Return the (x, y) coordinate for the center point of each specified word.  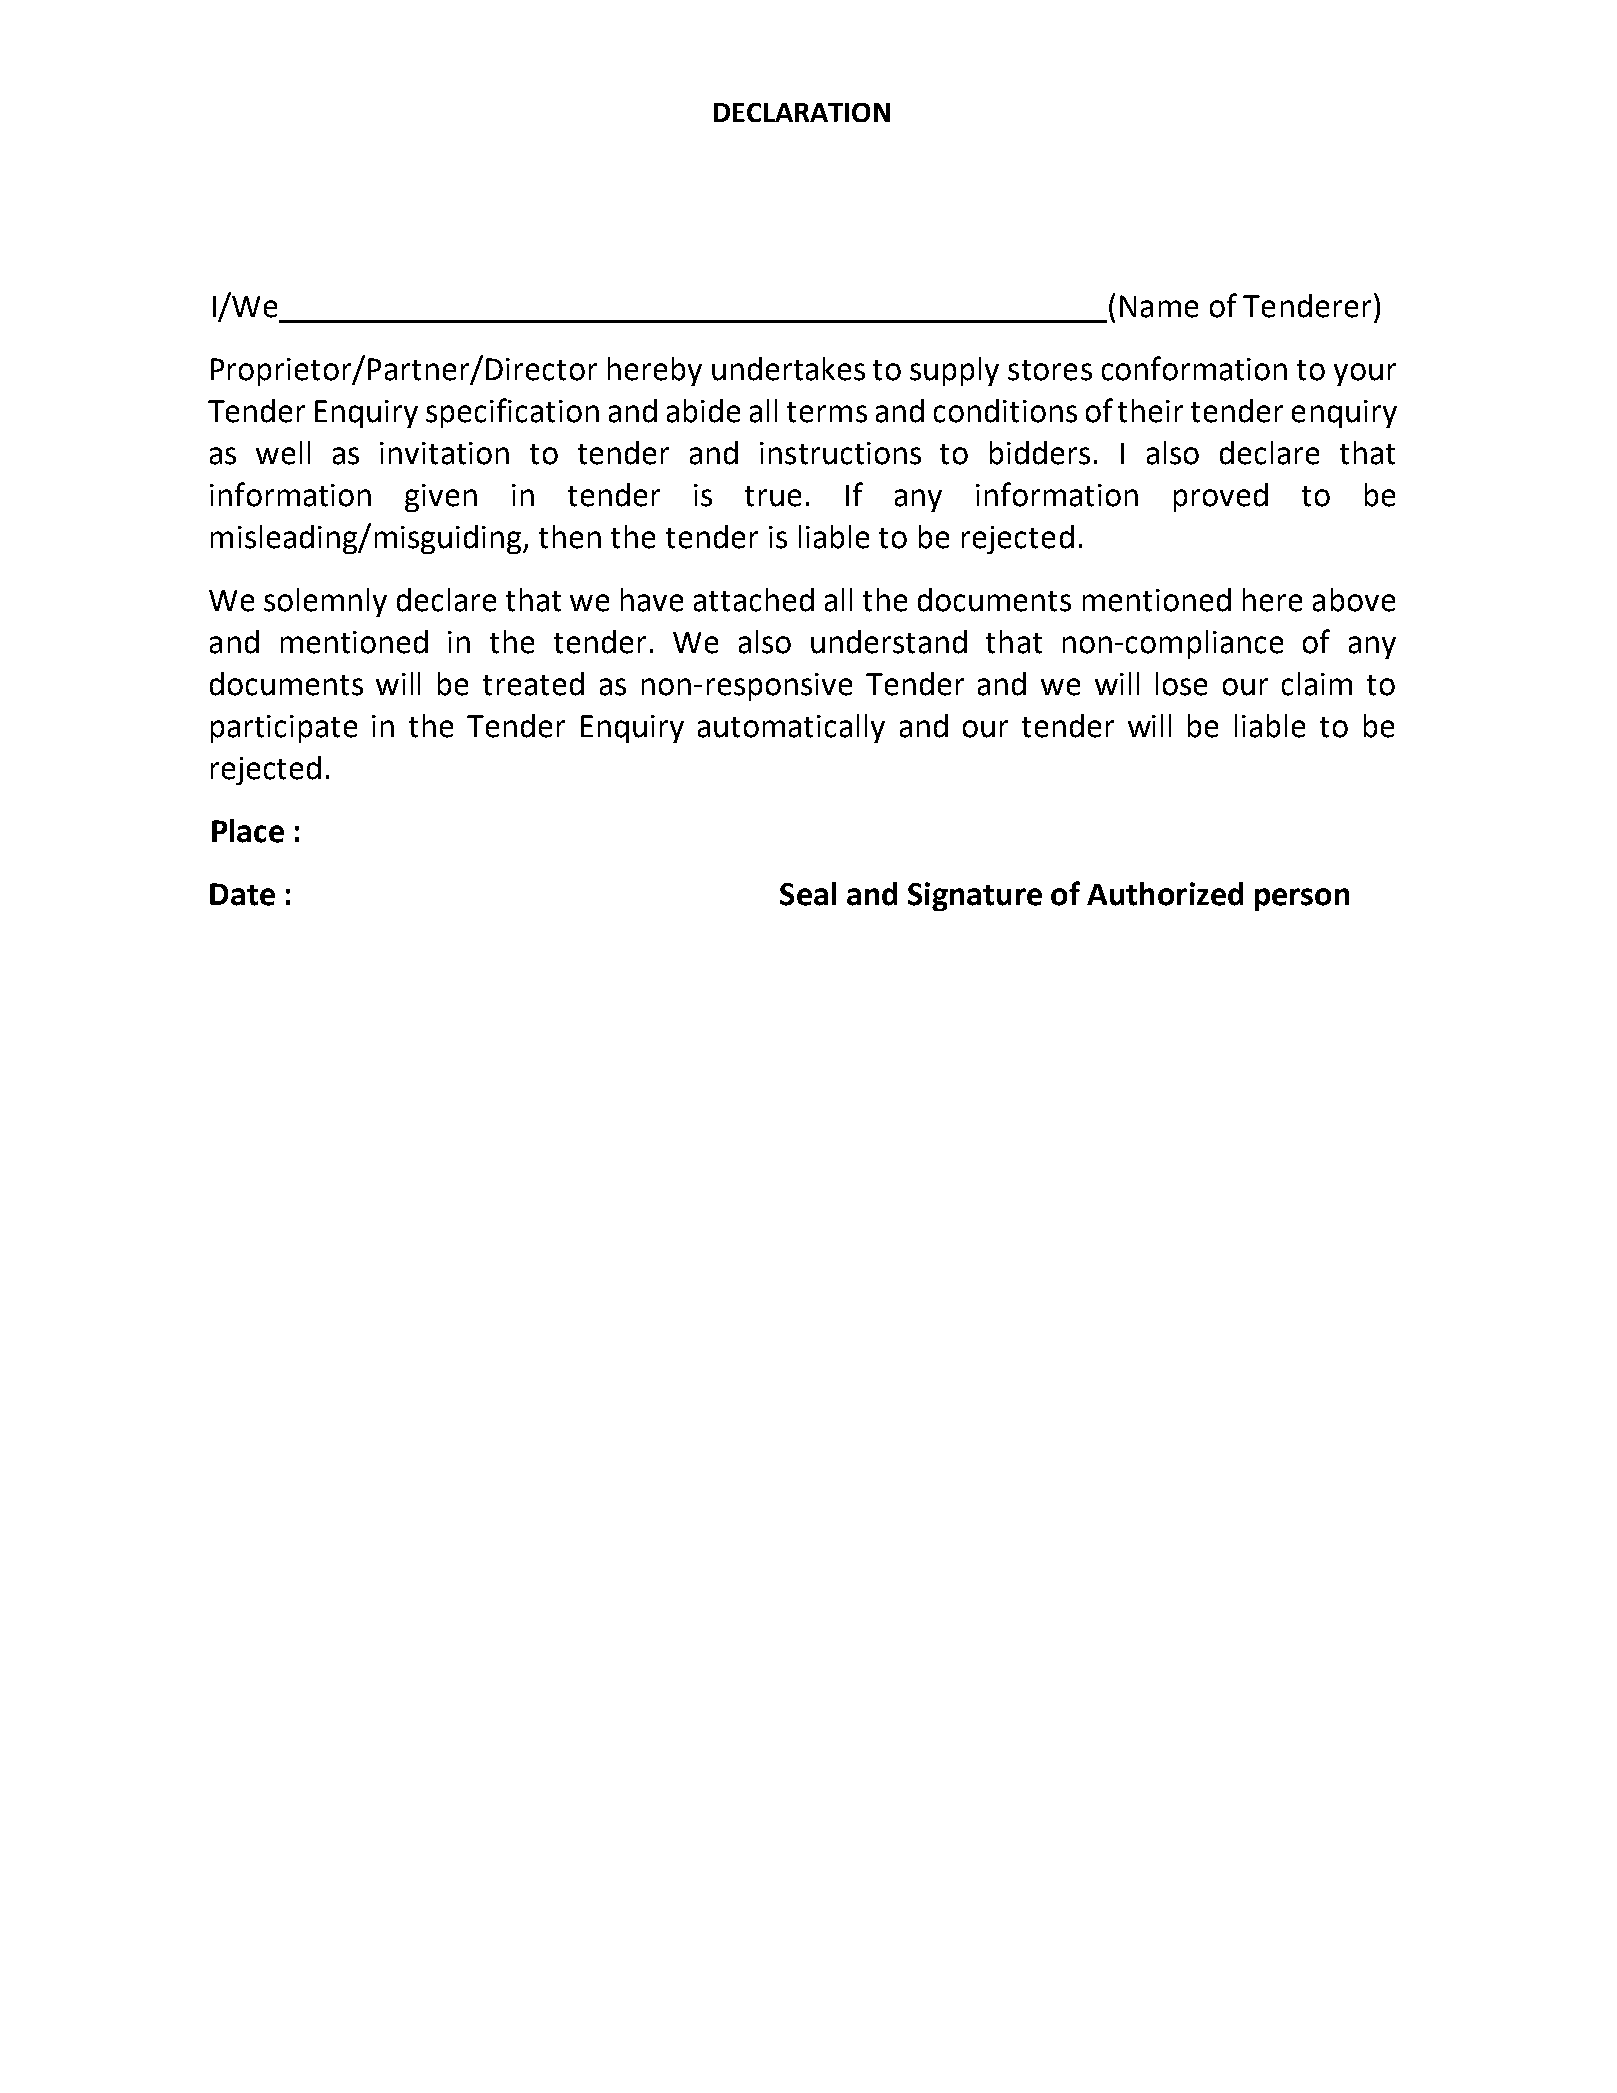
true (773, 496)
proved (1221, 497)
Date (242, 894)
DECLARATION (802, 112)
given (441, 498)
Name (1159, 306)
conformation (1194, 368)
